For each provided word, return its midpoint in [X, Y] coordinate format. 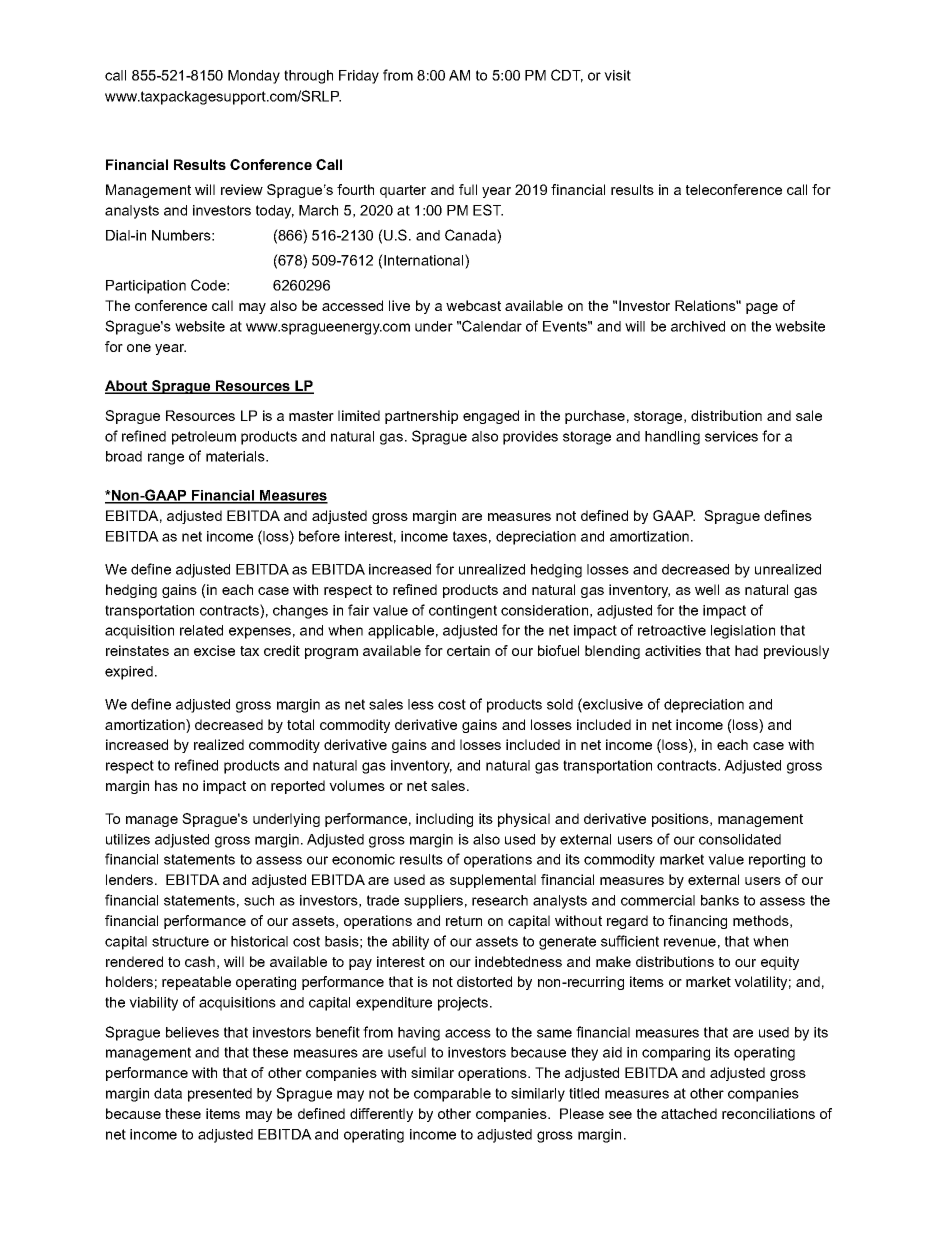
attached [689, 1113]
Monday [254, 77]
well [707, 589]
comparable [452, 1095]
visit [617, 75]
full [468, 189]
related [201, 630]
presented [220, 1095]
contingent [463, 612]
